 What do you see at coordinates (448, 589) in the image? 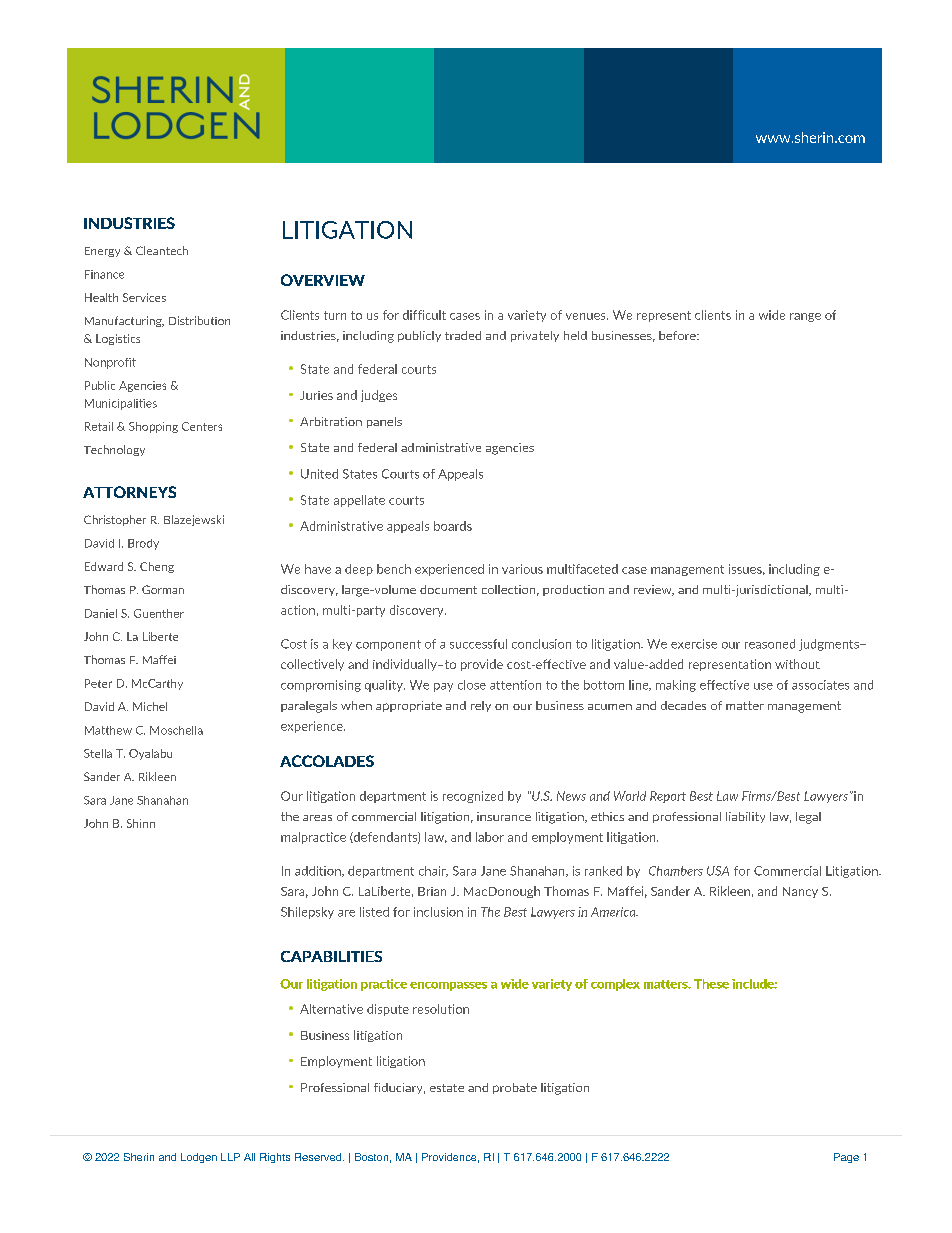
I see `document` at bounding box center [448, 589].
